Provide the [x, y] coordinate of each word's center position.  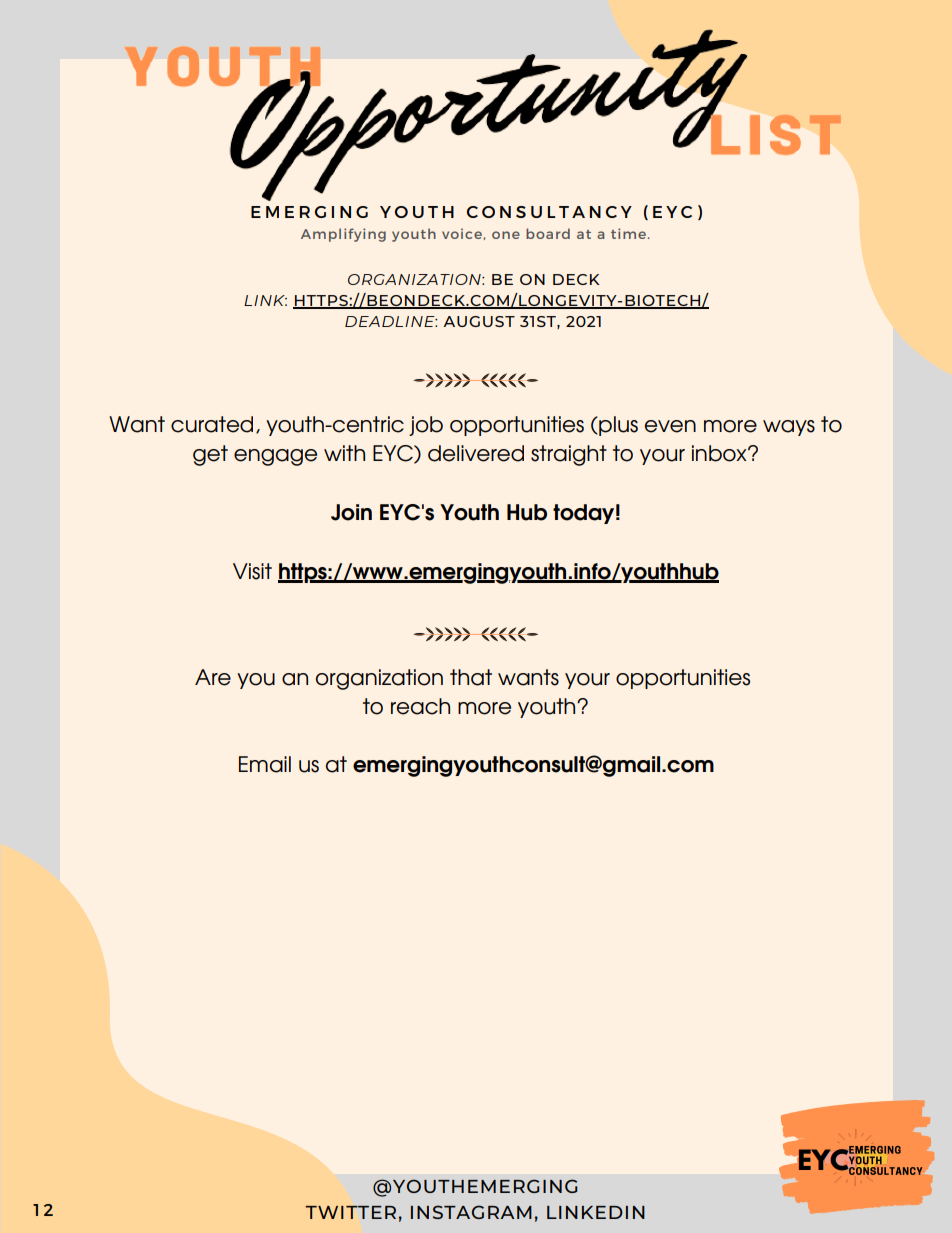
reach [420, 706]
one [506, 235]
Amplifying [343, 235]
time [628, 233]
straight [569, 455]
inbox [720, 453]
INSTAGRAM [471, 1212]
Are [213, 677]
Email [265, 764]
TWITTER [350, 1212]
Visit [252, 571]
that [471, 677]
